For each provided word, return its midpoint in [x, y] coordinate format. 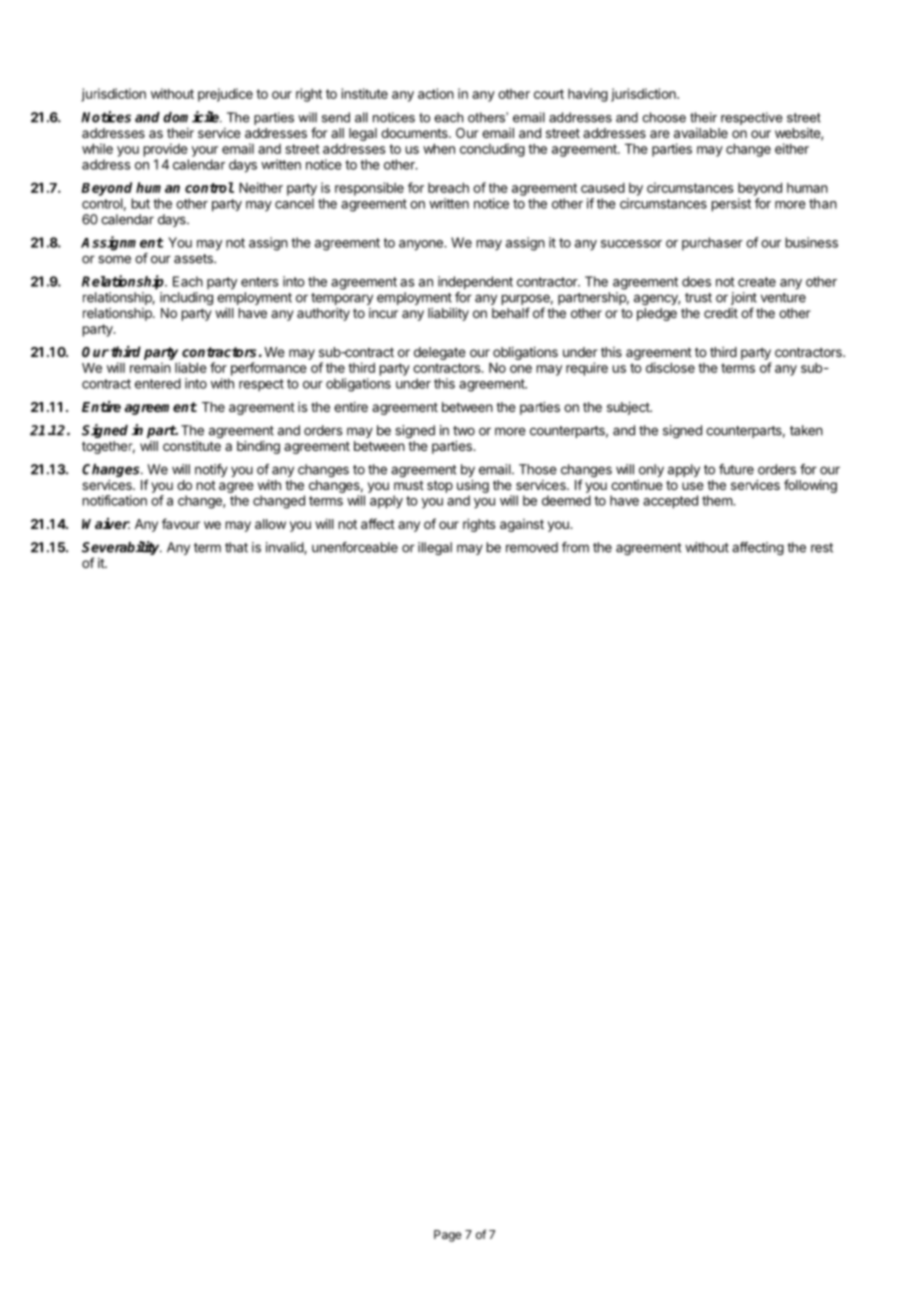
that [236, 547]
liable [191, 367]
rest [822, 548]
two [464, 431]
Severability [122, 549]
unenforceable [355, 547]
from [575, 547]
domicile [192, 117]
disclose [670, 367]
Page [448, 1236]
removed [532, 547]
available [701, 133]
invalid [285, 548]
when [439, 148]
